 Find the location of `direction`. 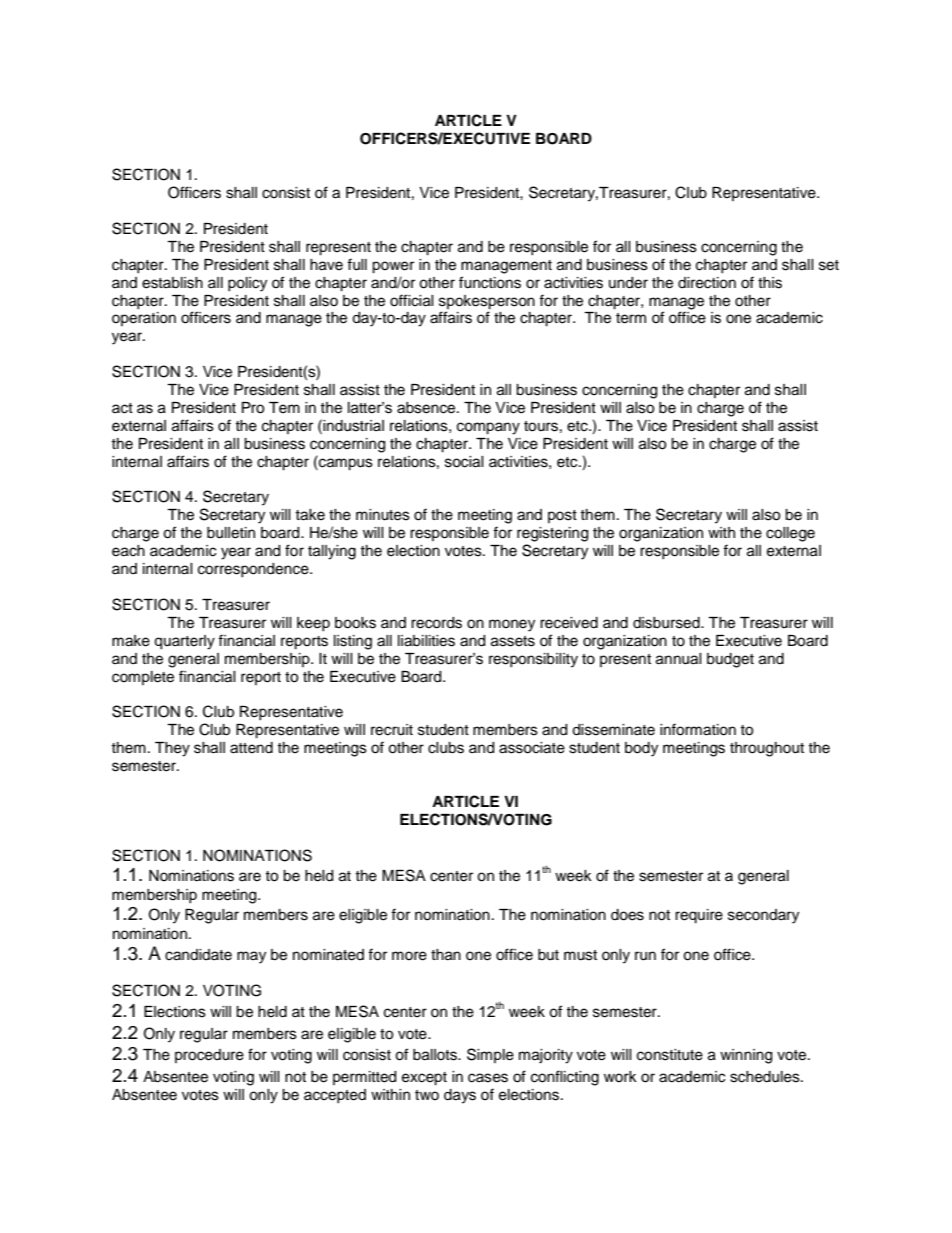

direction is located at coordinates (707, 283).
